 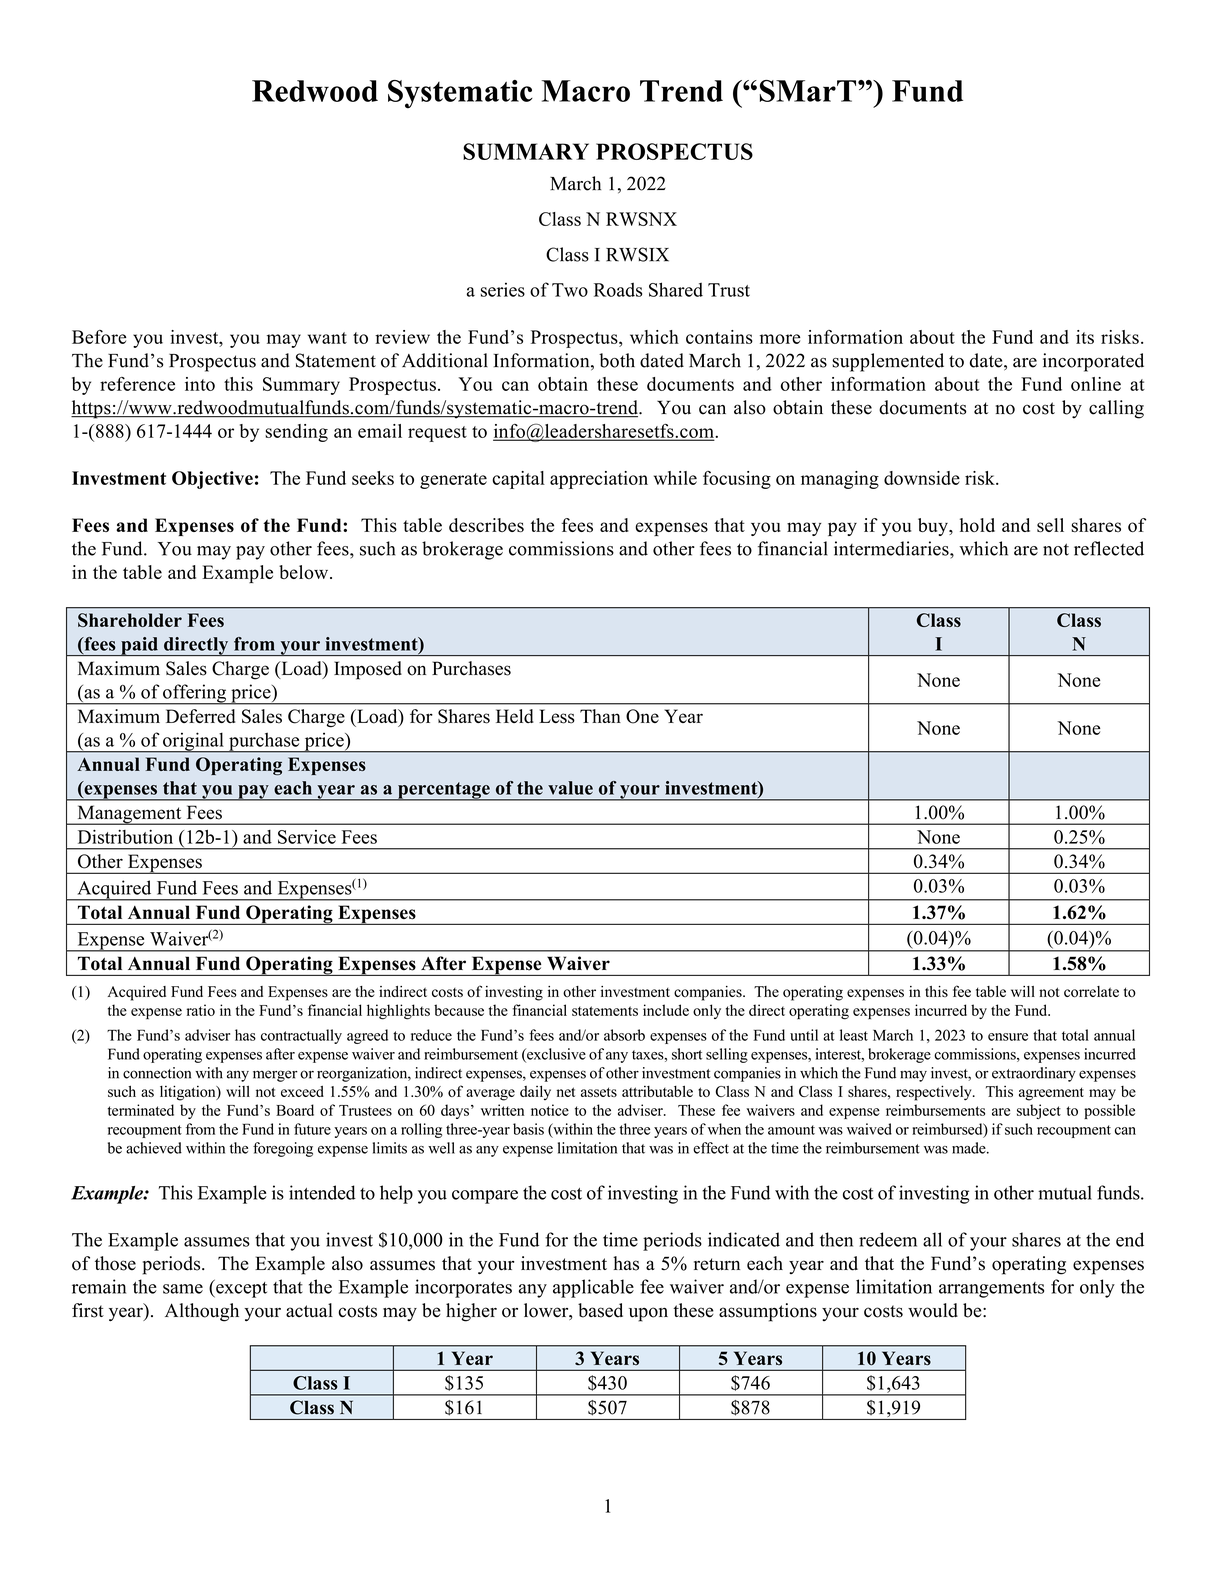 I want to click on intermediaries, so click(x=892, y=548).
